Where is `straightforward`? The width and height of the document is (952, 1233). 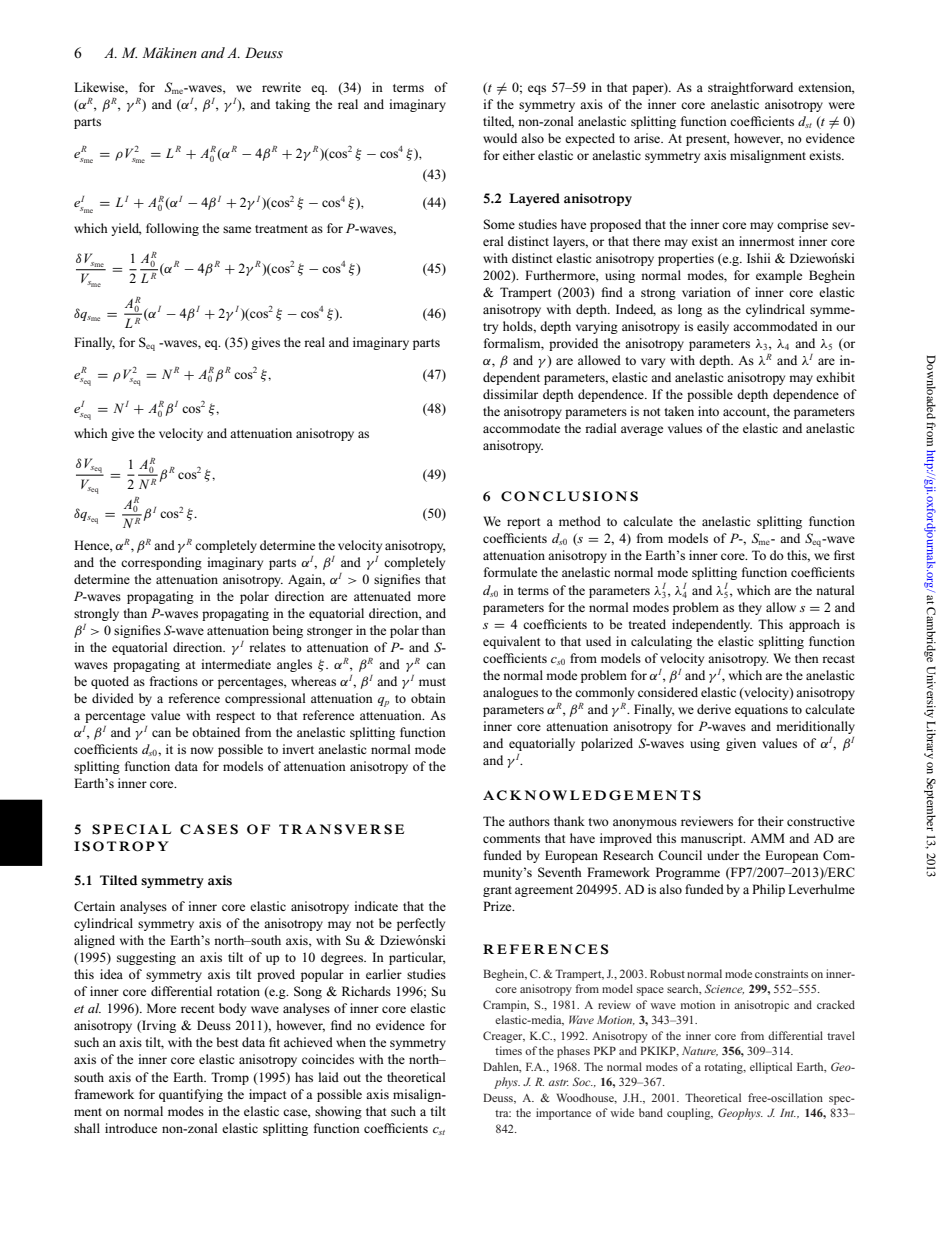 straightforward is located at coordinates (750, 88).
